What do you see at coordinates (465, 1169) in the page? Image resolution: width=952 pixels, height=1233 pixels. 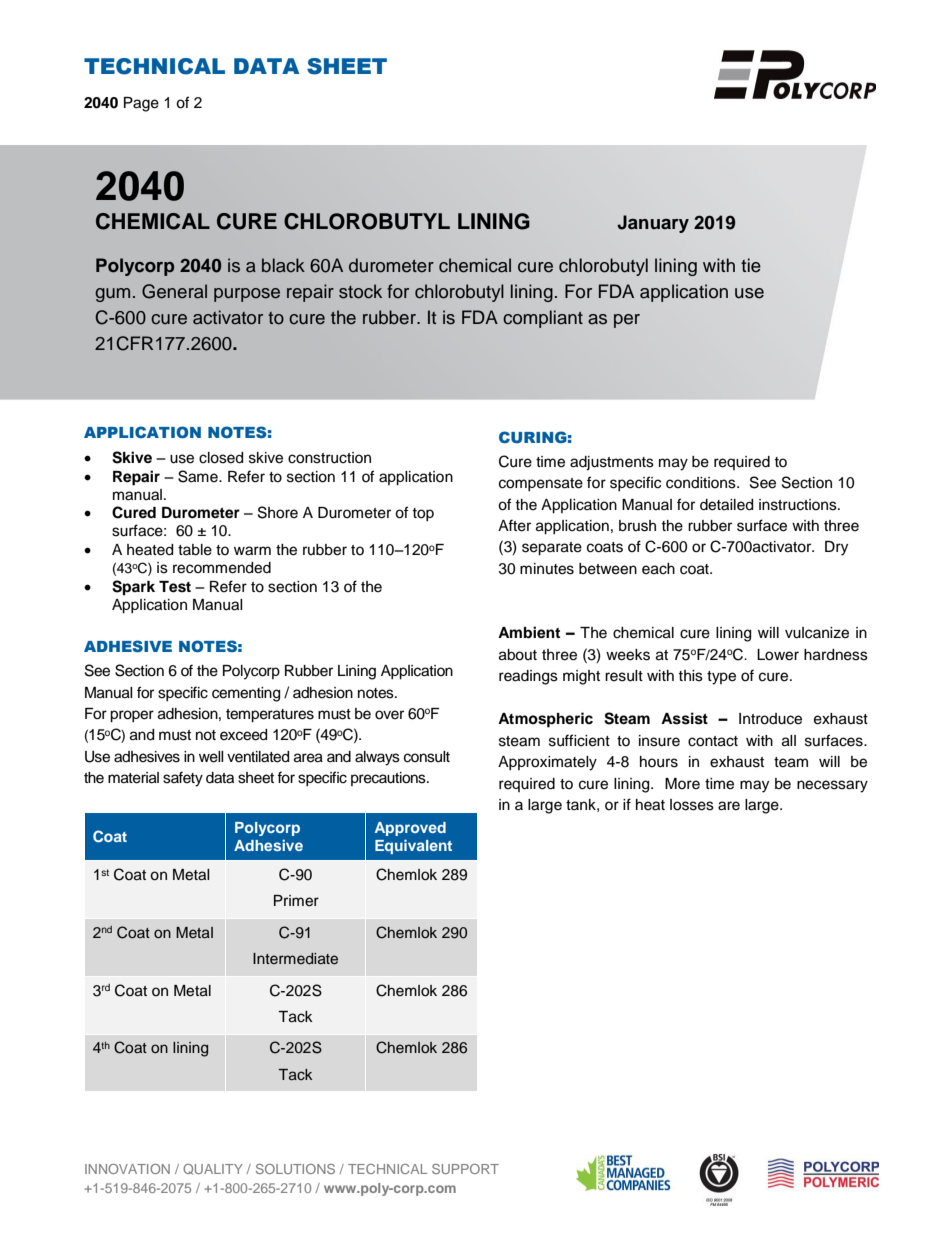 I see `SUPPORT` at bounding box center [465, 1169].
